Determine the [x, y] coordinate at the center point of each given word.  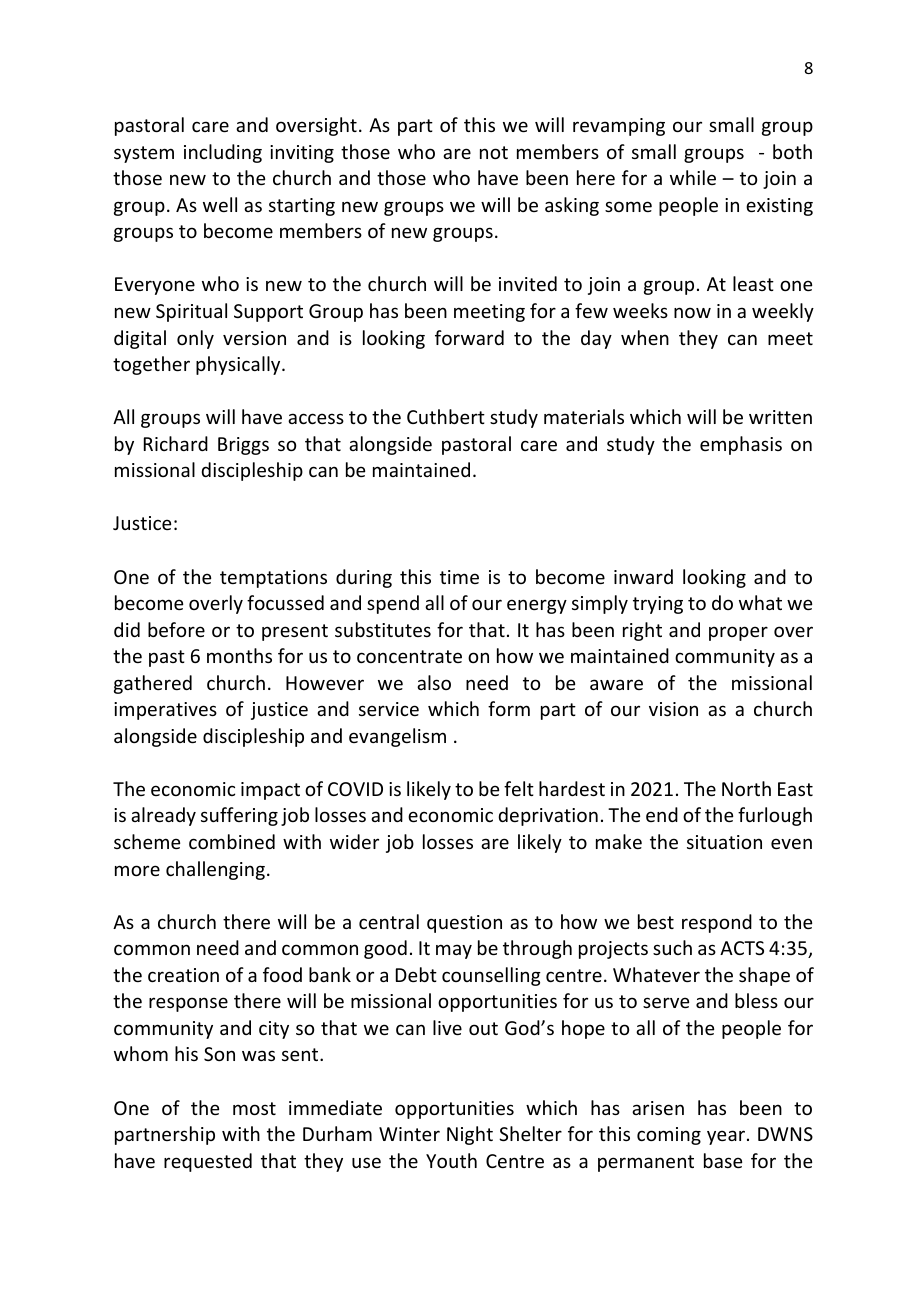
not [494, 152]
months [239, 655]
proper [738, 633]
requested [208, 1162]
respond [717, 923]
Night [470, 1135]
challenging [215, 870]
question [464, 924]
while [693, 177]
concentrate [409, 656]
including [223, 153]
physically [239, 365]
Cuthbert [446, 416]
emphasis [741, 445]
